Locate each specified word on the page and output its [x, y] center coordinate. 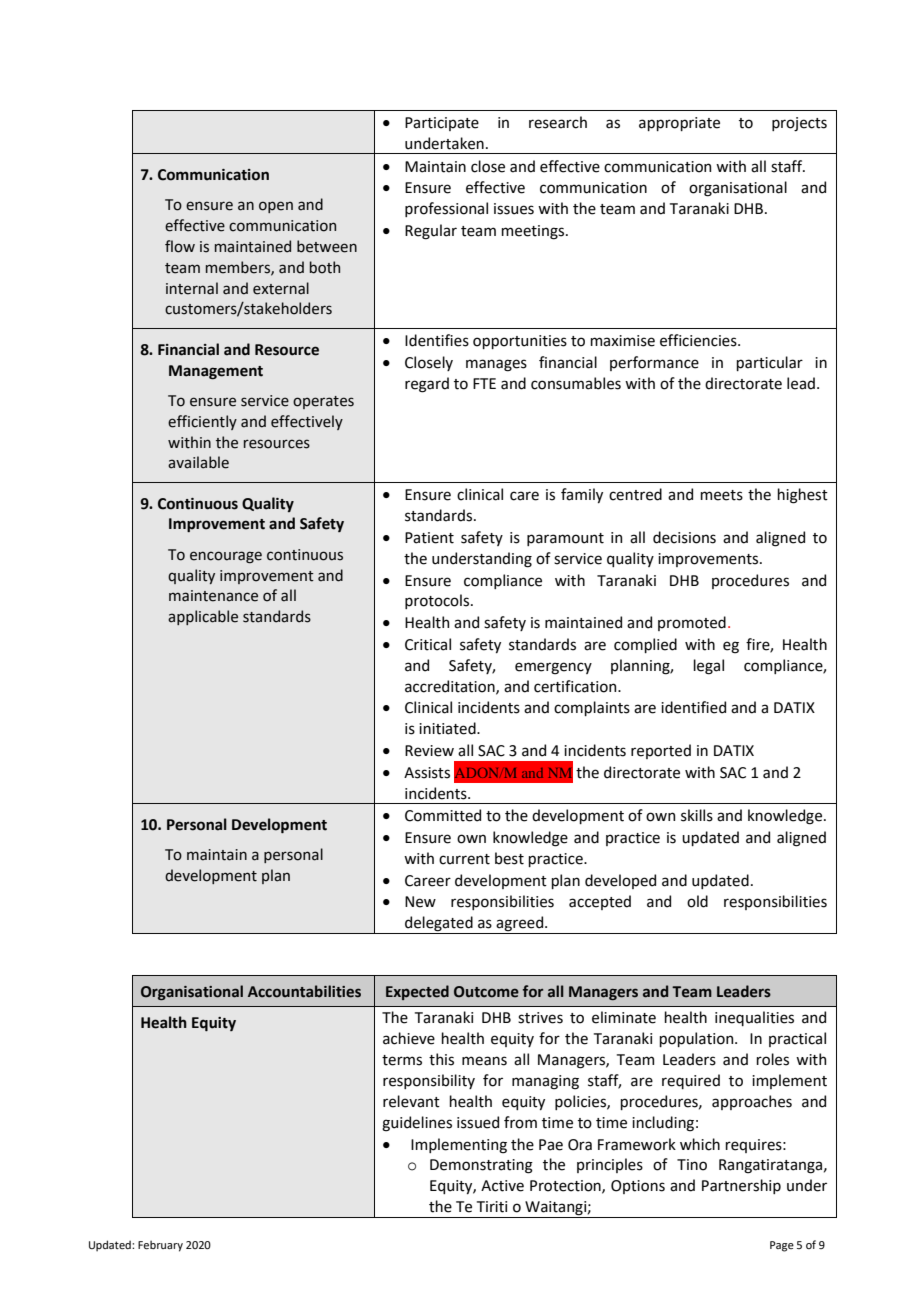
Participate [442, 124]
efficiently [202, 422]
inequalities [754, 1018]
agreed [520, 925]
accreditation [451, 687]
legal [708, 667]
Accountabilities [304, 991]
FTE [484, 383]
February [160, 1246]
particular [769, 363]
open [276, 207]
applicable [203, 617]
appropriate [679, 124]
